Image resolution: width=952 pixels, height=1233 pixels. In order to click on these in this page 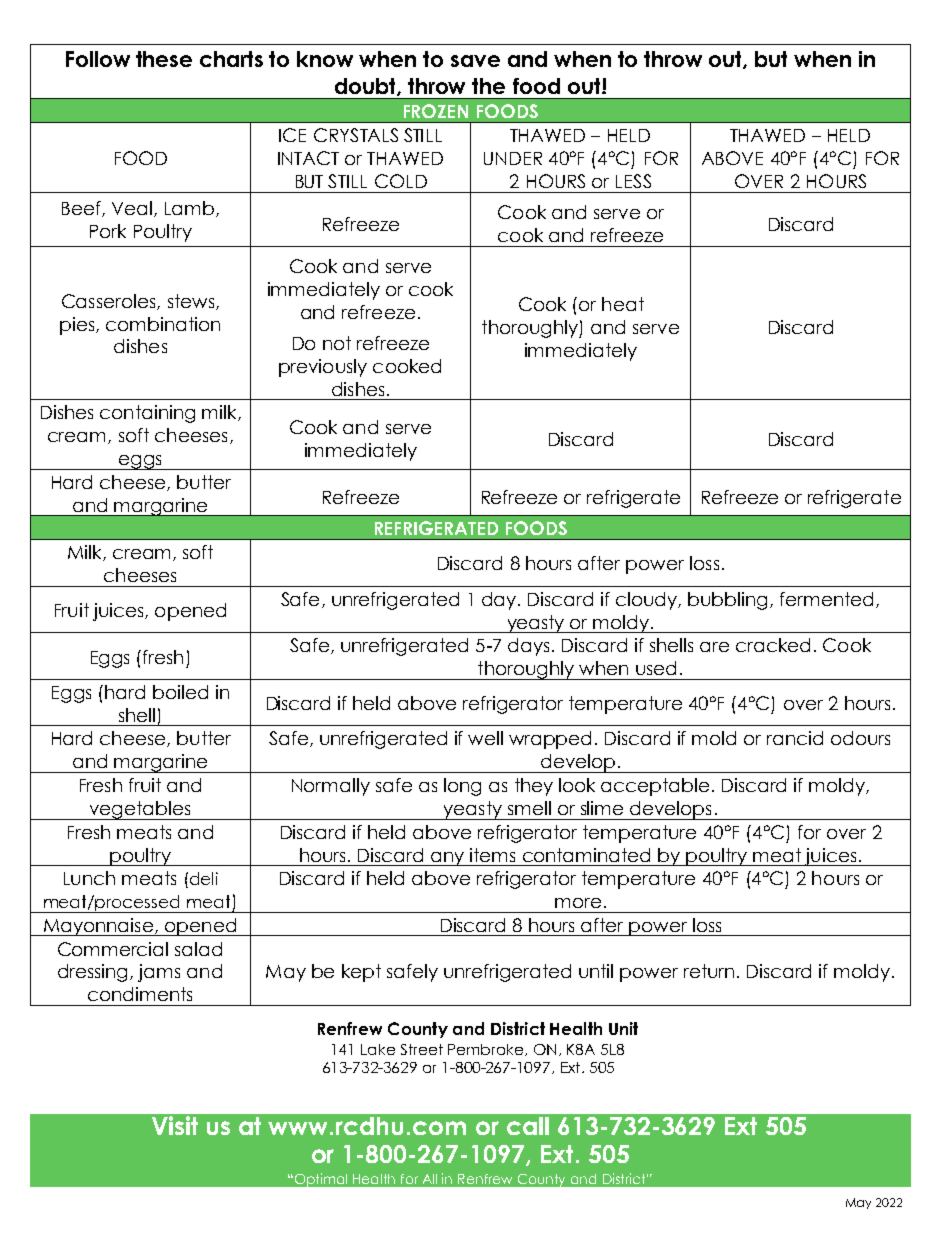, I will do `click(164, 59)`.
